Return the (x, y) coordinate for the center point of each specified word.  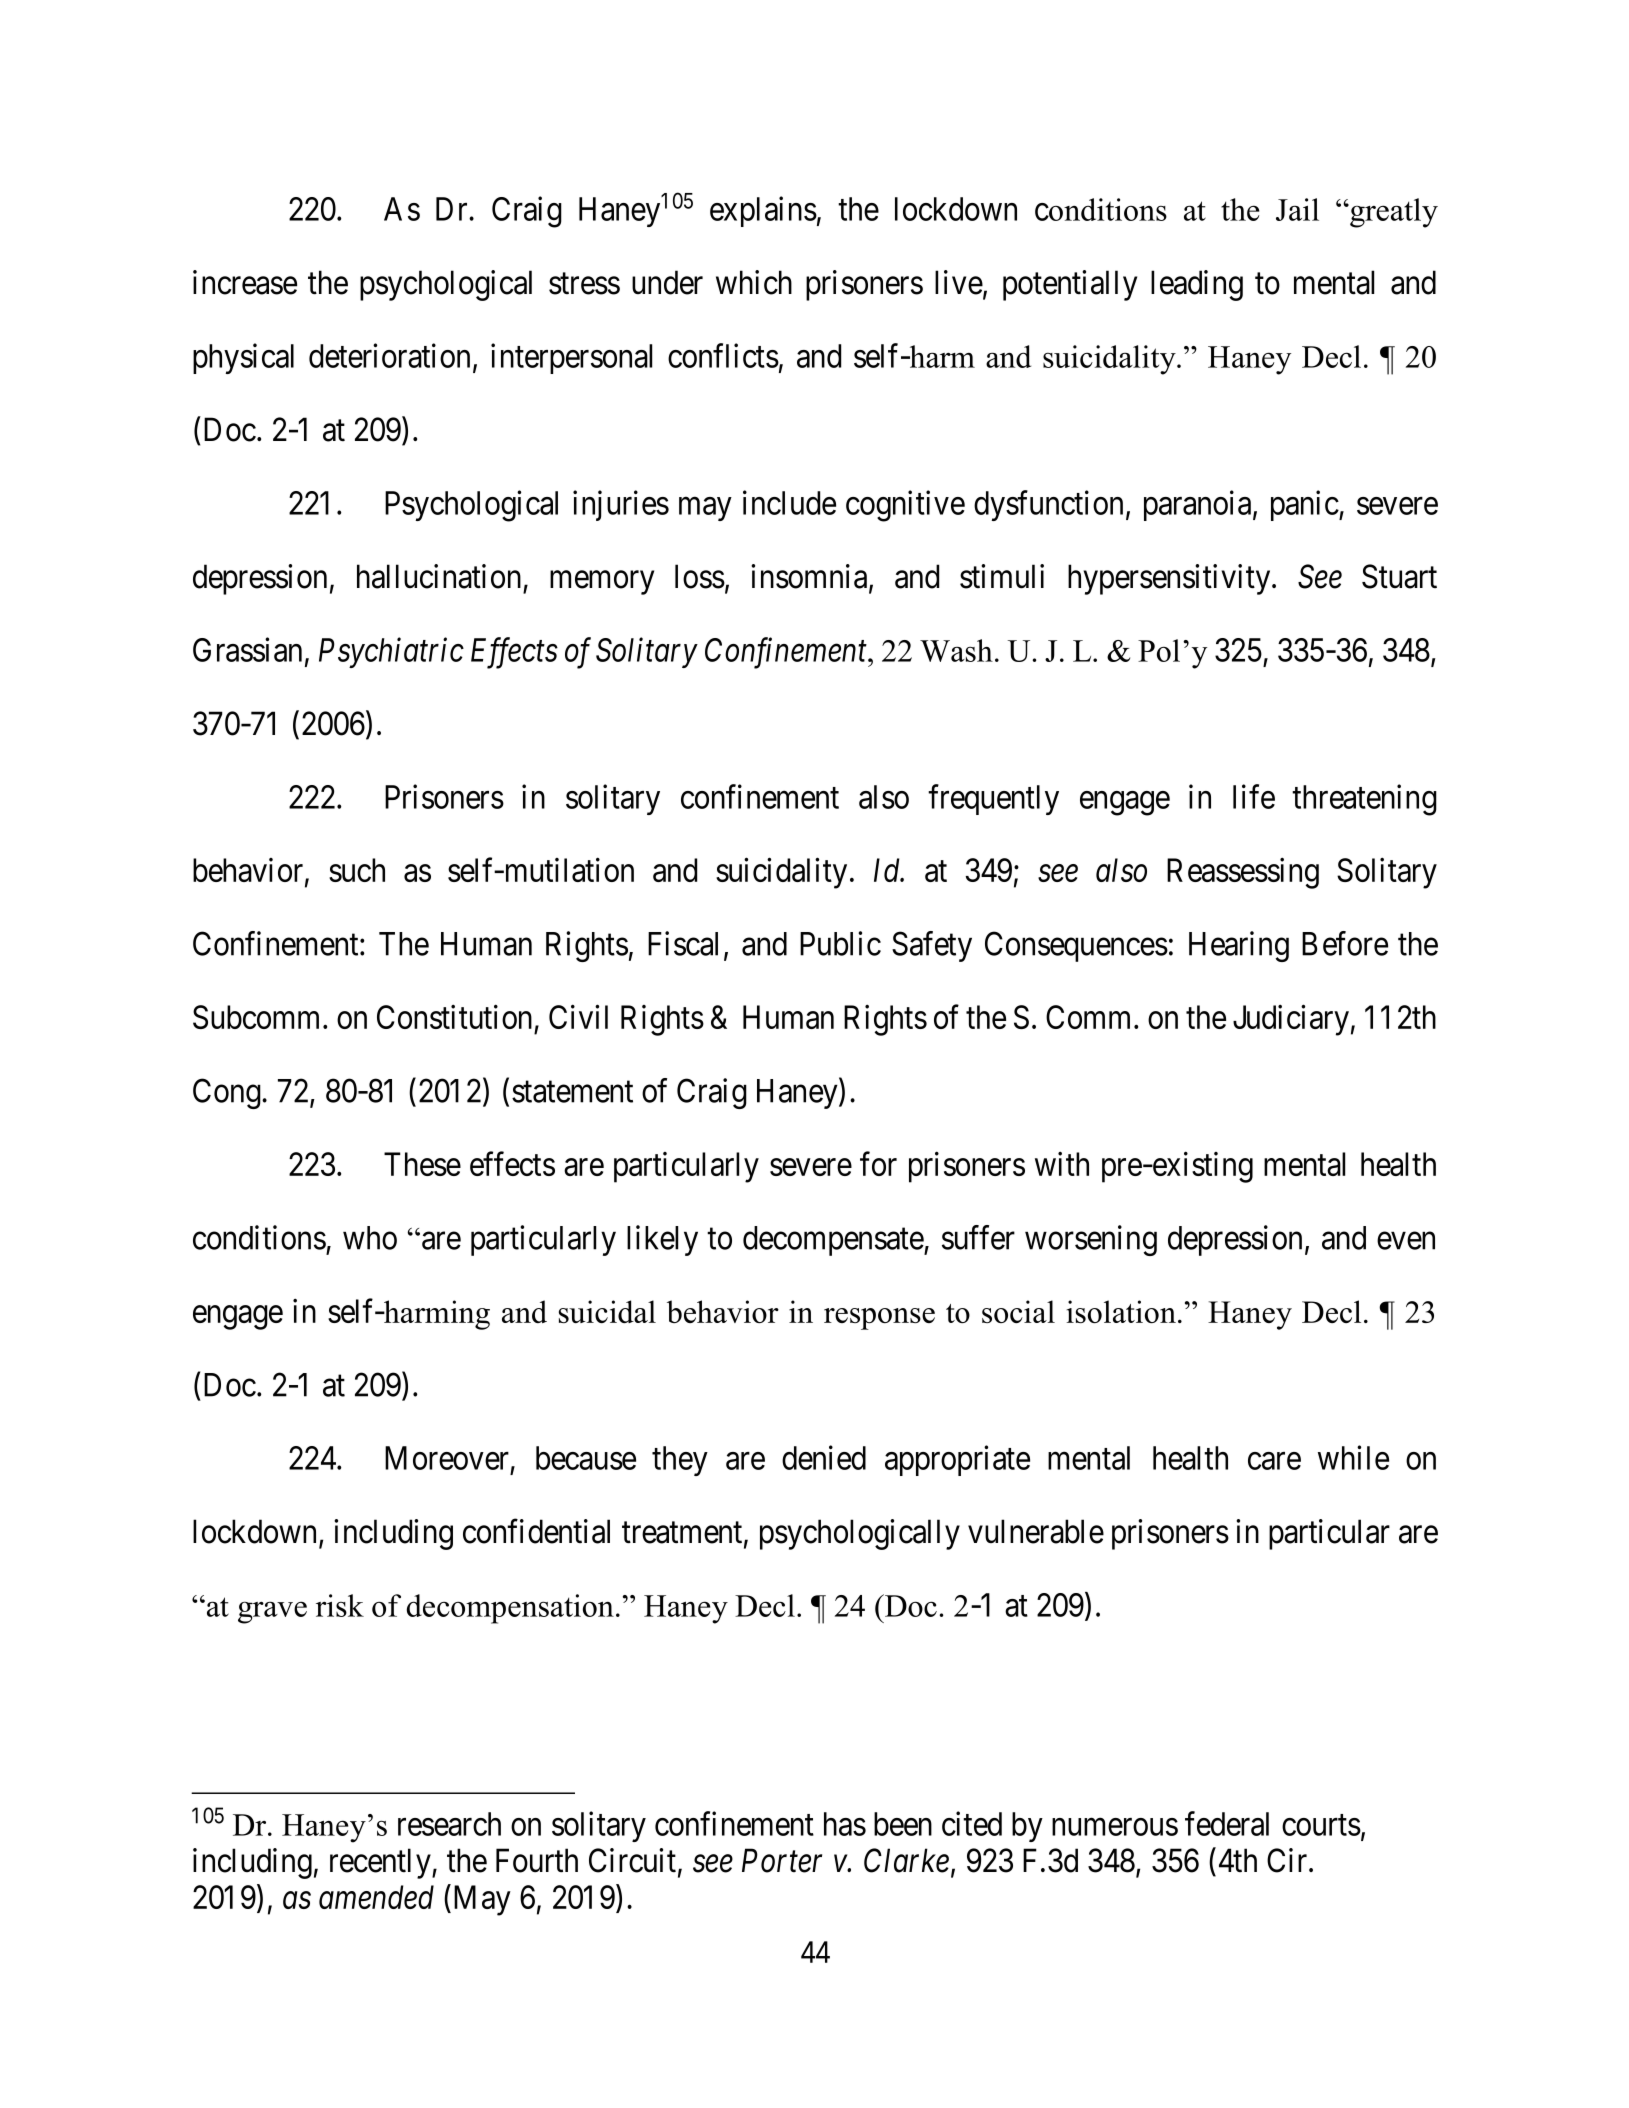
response (879, 1319)
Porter (782, 1861)
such (357, 870)
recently (381, 1863)
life (1254, 796)
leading (1197, 285)
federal (1227, 1823)
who (370, 1238)
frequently (993, 799)
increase (245, 282)
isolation (1121, 1311)
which (754, 282)
